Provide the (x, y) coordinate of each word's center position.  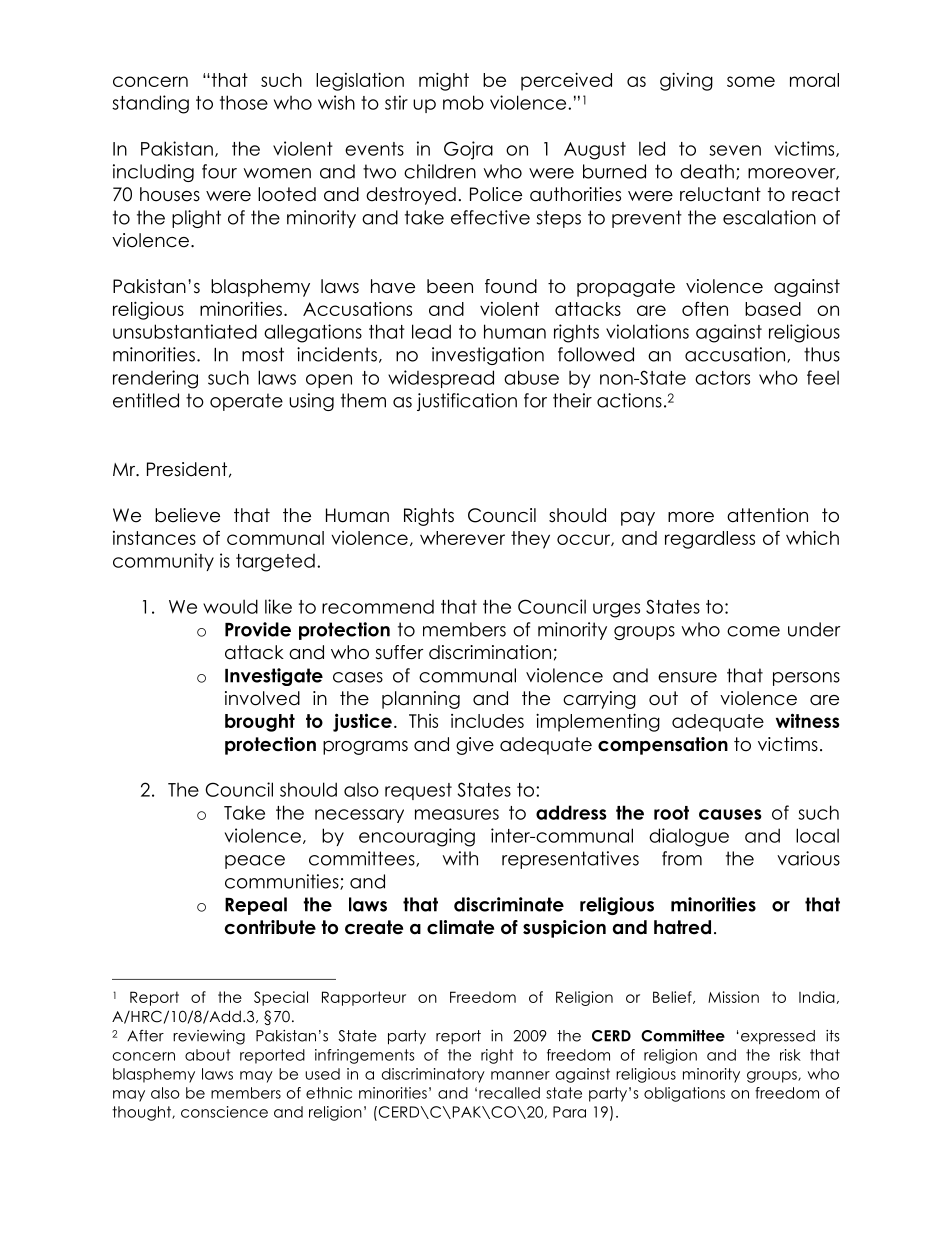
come (753, 631)
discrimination (490, 652)
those (244, 102)
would (230, 606)
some (751, 81)
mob (463, 102)
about (207, 1055)
